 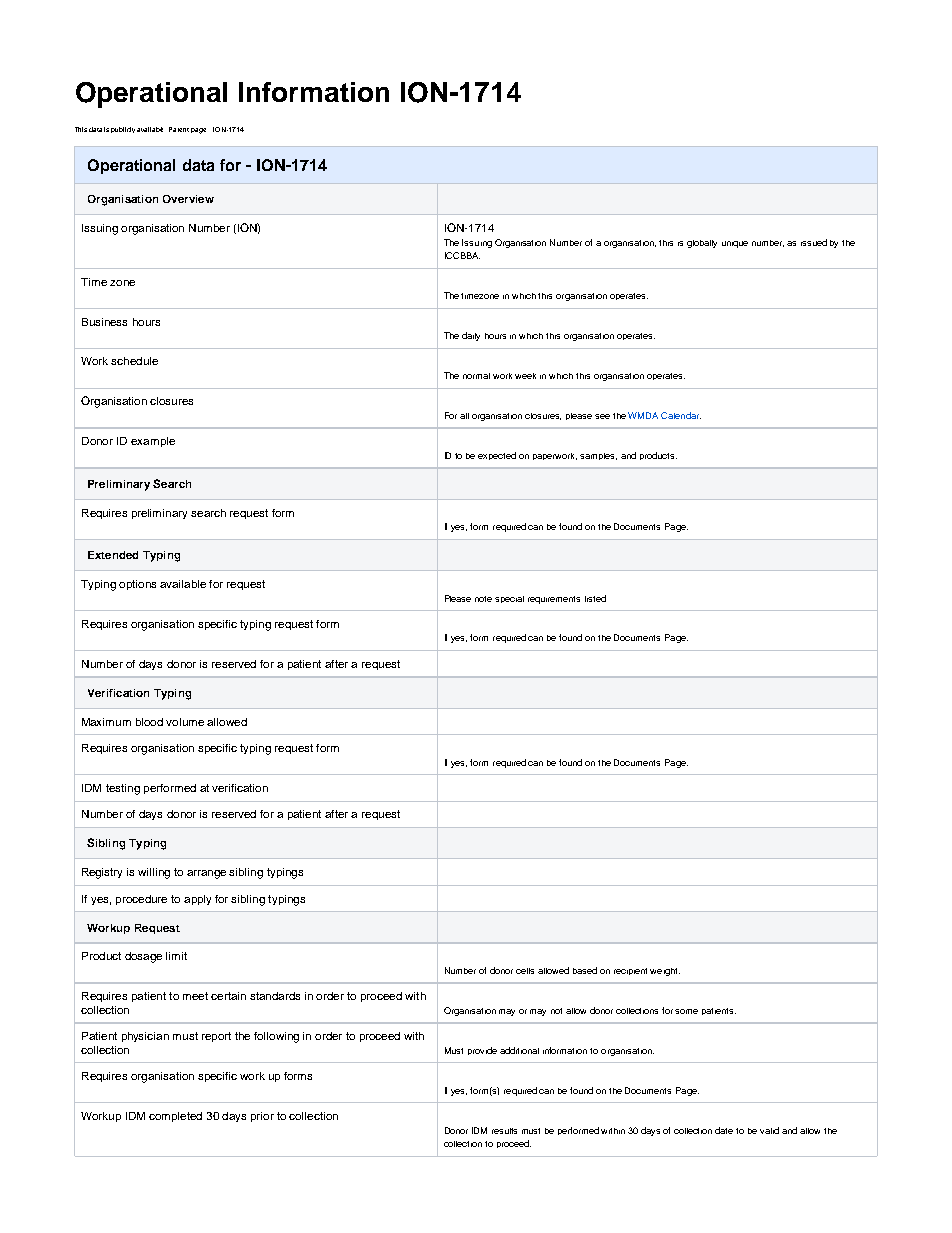 I want to click on see, so click(x=602, y=416).
